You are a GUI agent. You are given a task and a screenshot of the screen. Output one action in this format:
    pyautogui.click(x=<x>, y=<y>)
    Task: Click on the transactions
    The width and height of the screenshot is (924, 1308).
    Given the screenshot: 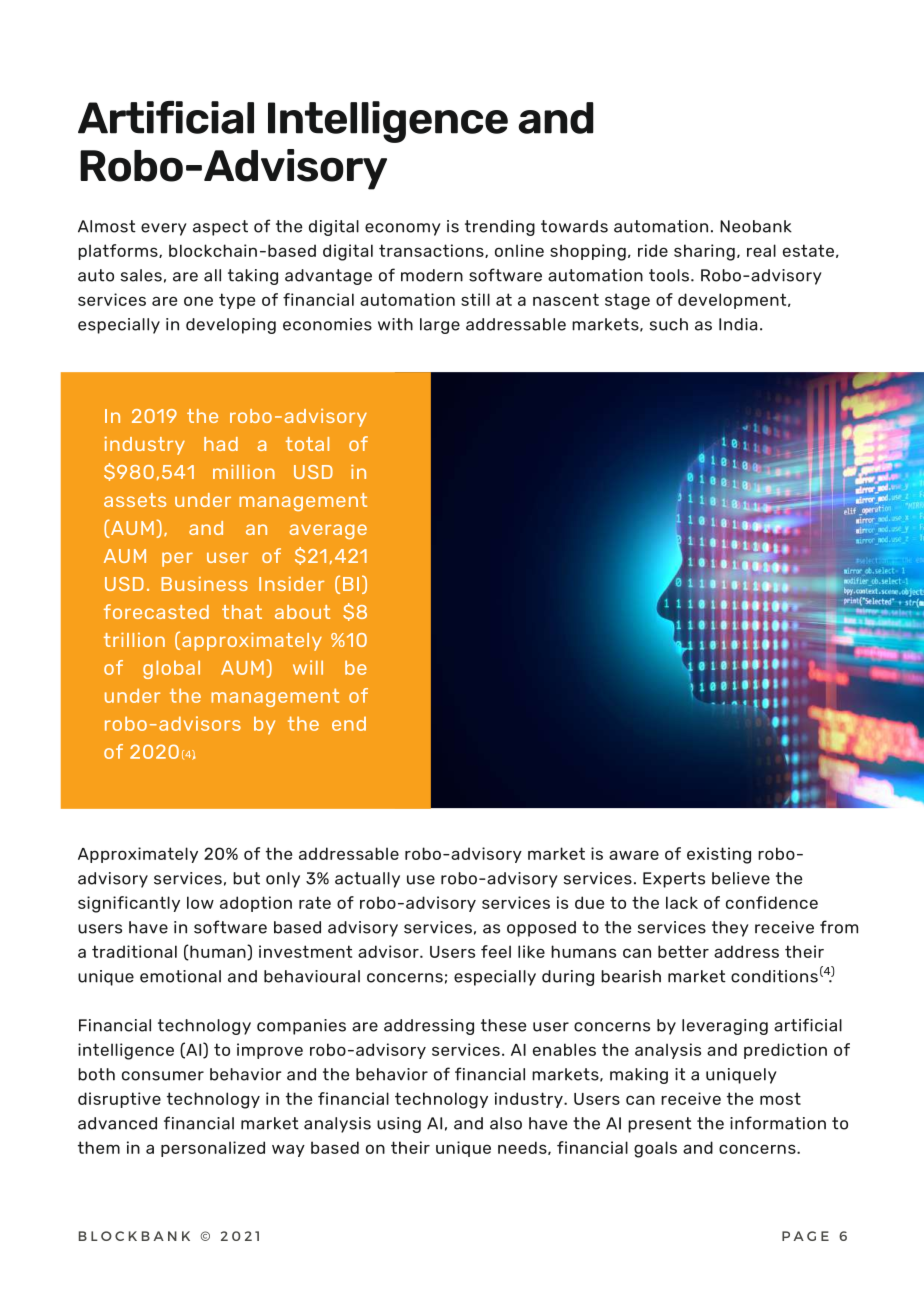 What is the action you would take?
    pyautogui.click(x=432, y=251)
